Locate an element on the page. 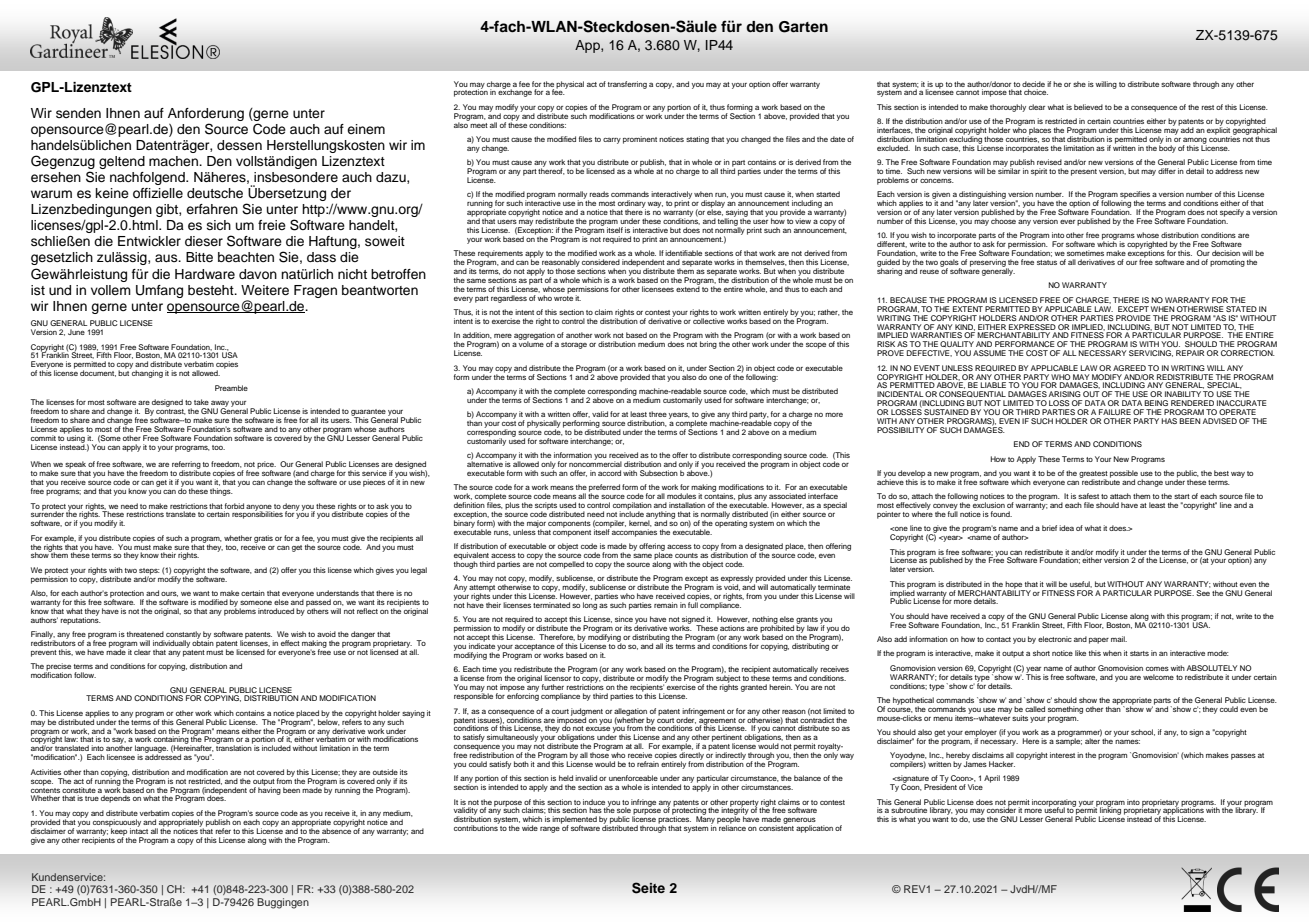 The width and height of the image is (1309, 924). absence is located at coordinates (336, 830).
